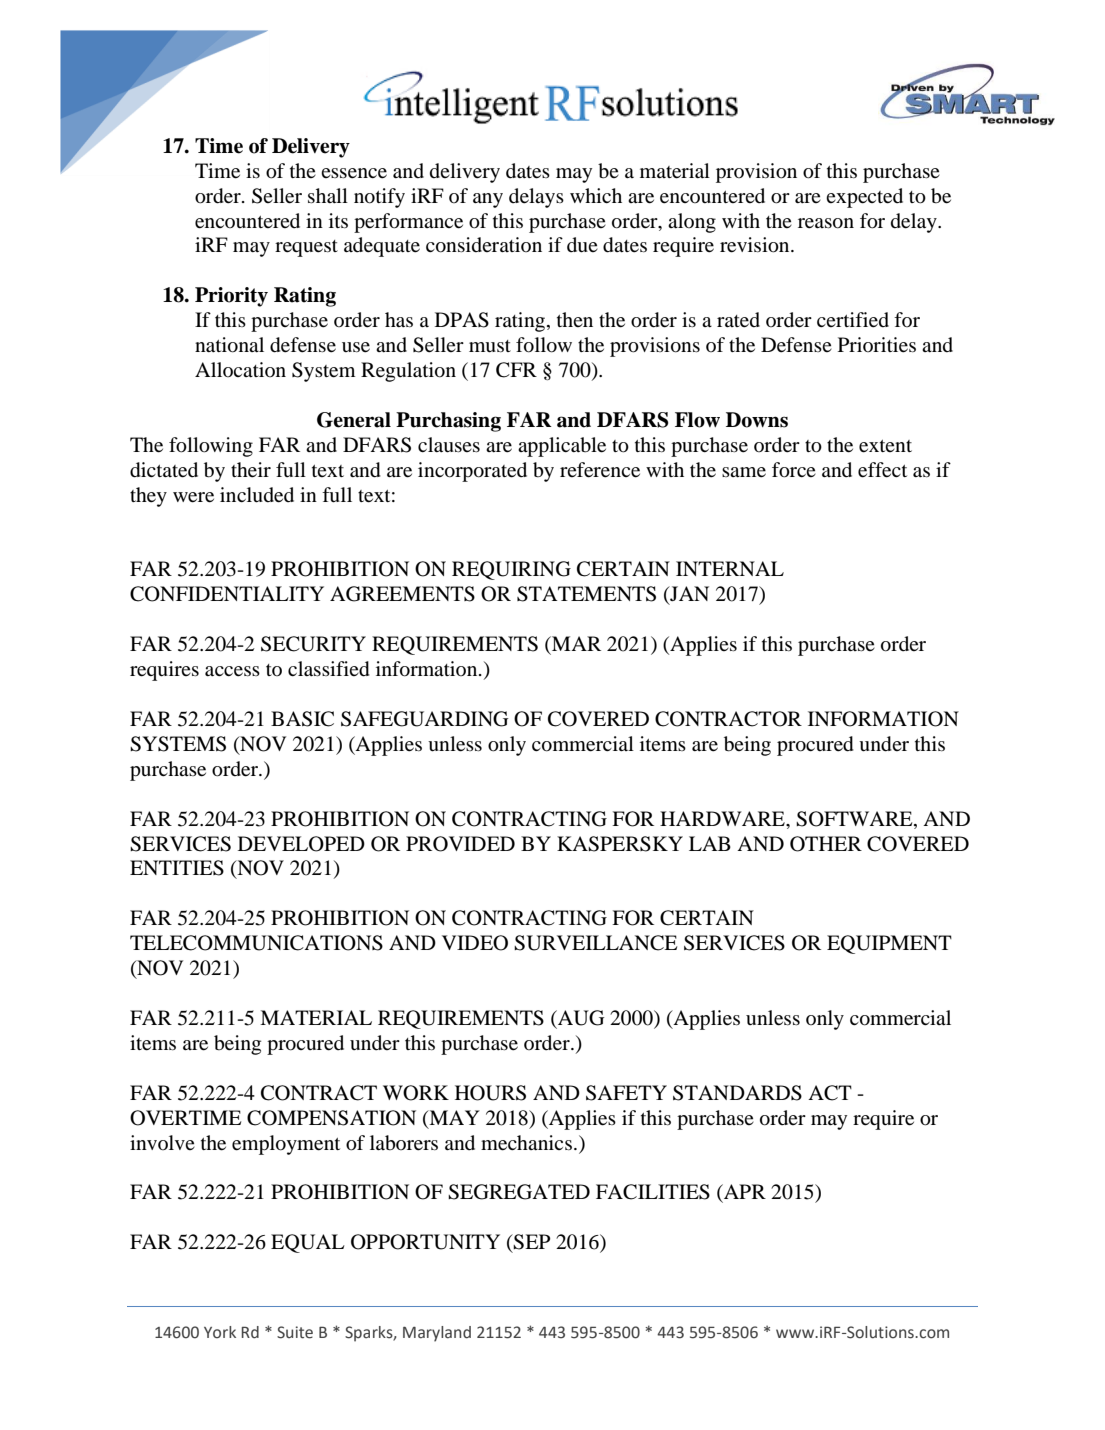 The width and height of the screenshot is (1105, 1430). What do you see at coordinates (730, 568) in the screenshot?
I see `INTERNAL` at bounding box center [730, 568].
